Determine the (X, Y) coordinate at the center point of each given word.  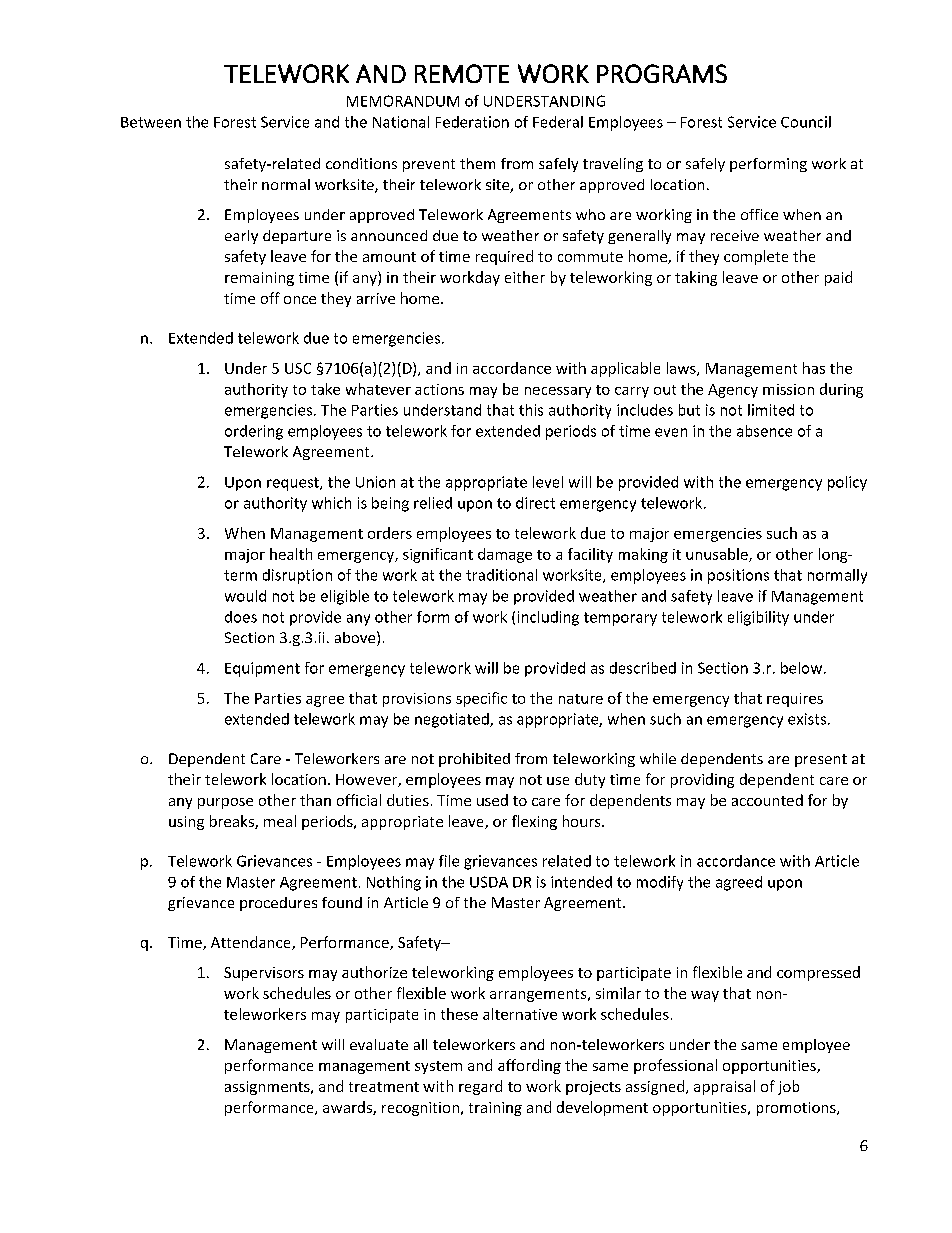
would (245, 596)
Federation (472, 122)
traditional (501, 575)
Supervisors (264, 974)
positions (738, 576)
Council (806, 122)
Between (151, 122)
